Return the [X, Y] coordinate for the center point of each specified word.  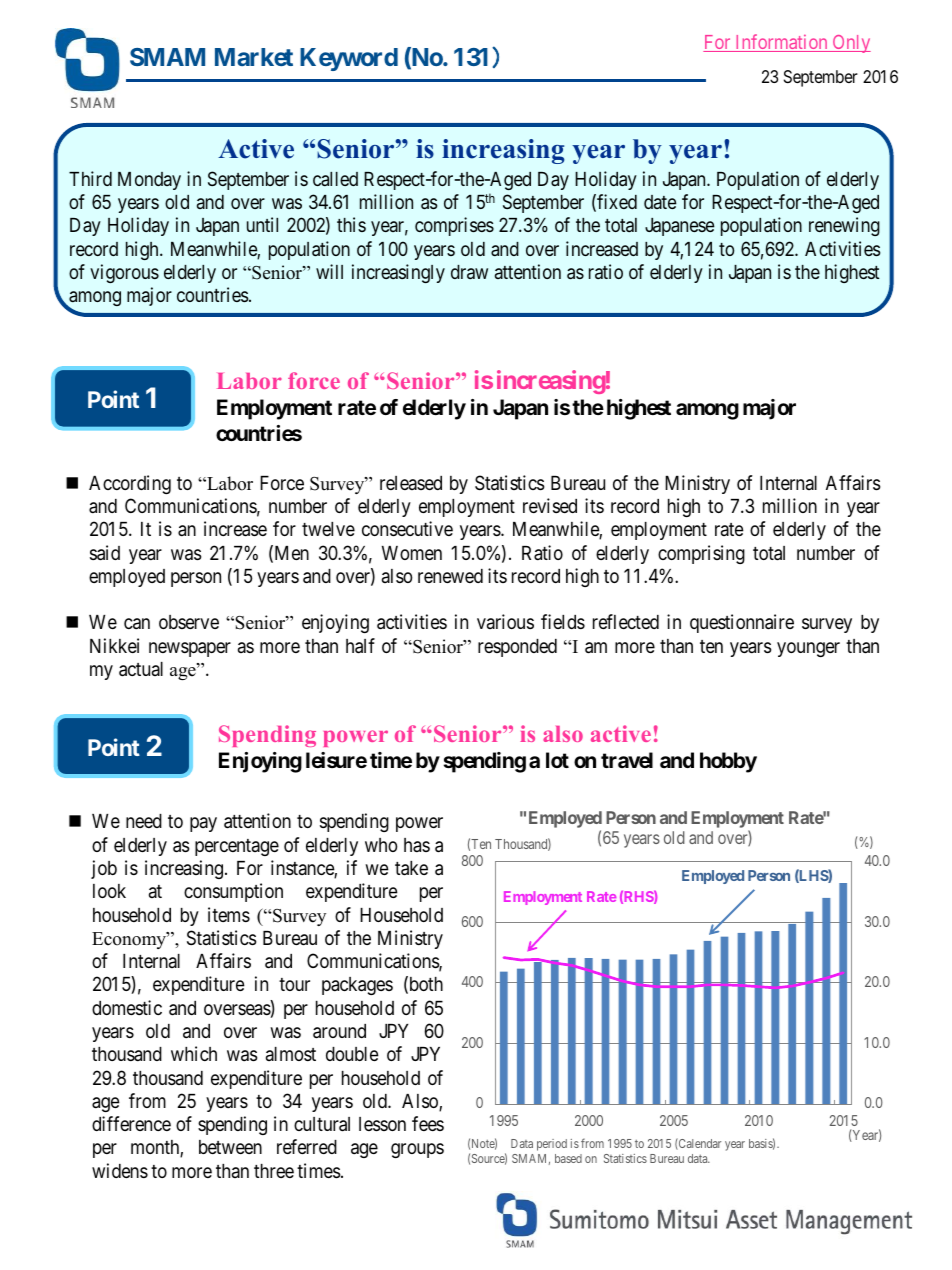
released [411, 483]
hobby [728, 762]
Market [254, 57]
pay [203, 824]
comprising [701, 554]
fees [428, 1123]
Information [781, 43]
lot [557, 760]
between [230, 1147]
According [130, 484]
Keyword [349, 59]
